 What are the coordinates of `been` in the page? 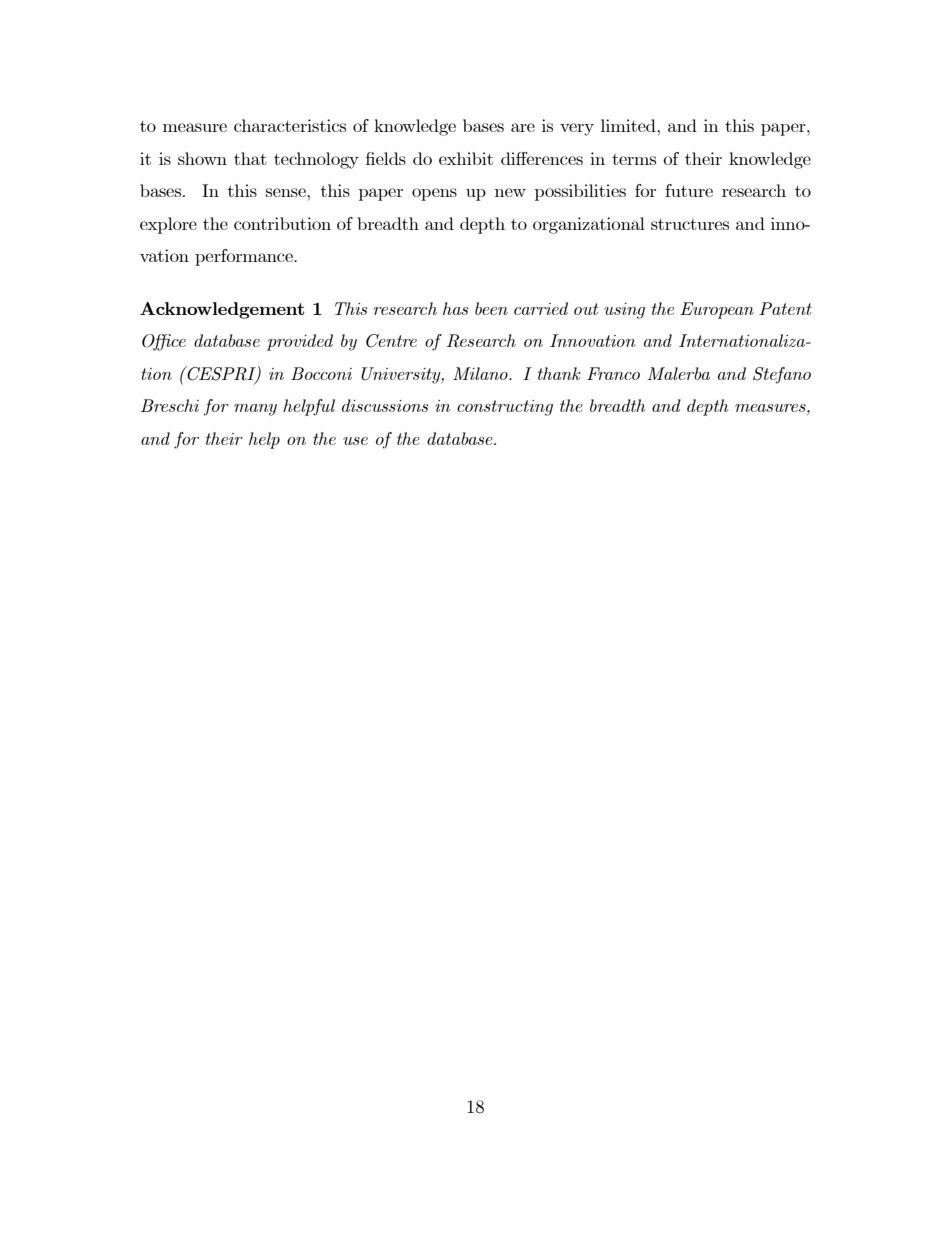 It's located at (491, 308).
